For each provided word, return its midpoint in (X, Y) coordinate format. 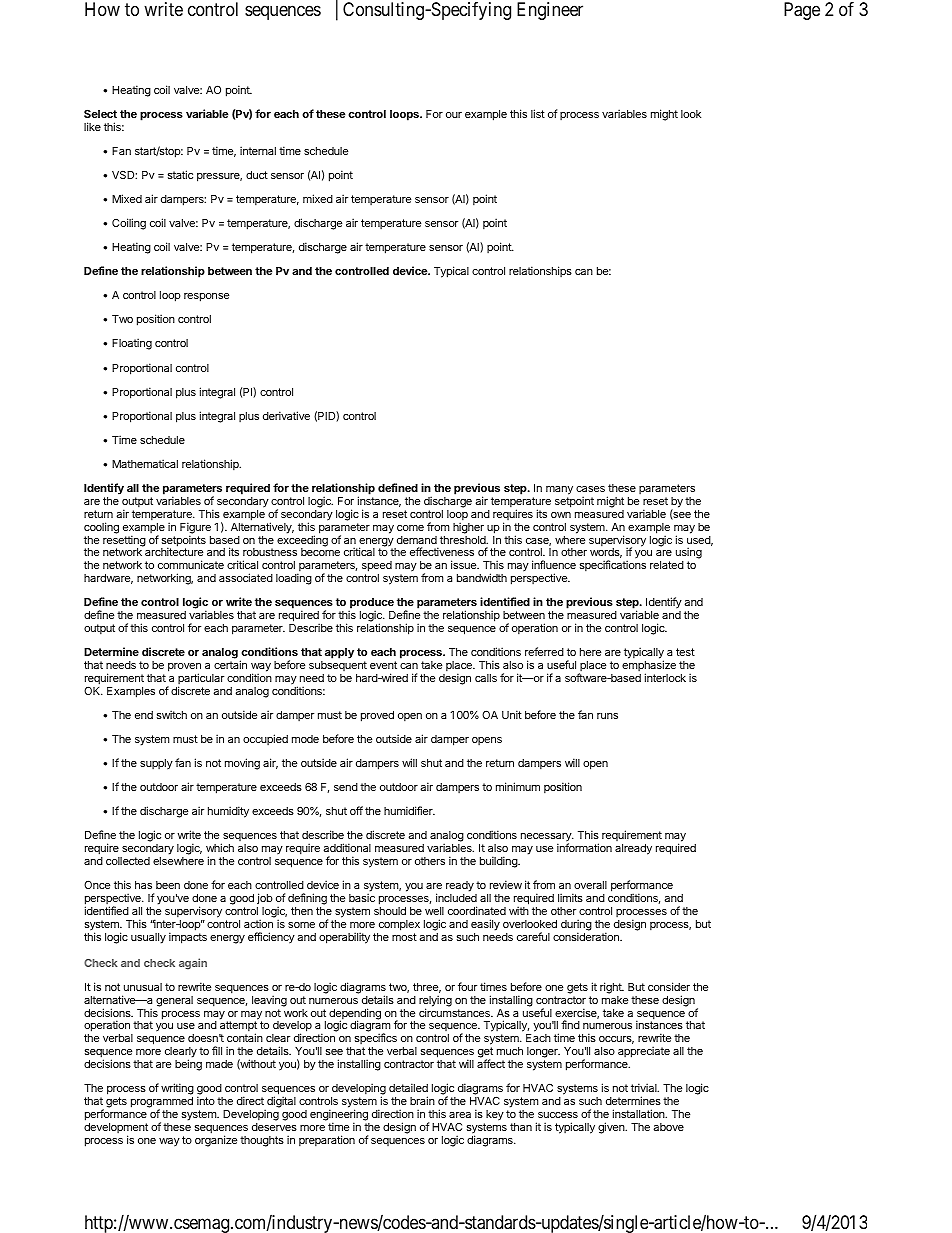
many (559, 490)
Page (802, 11)
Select (100, 113)
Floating (132, 344)
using (689, 554)
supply (156, 764)
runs (607, 716)
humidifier (409, 810)
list (538, 113)
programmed (162, 1104)
